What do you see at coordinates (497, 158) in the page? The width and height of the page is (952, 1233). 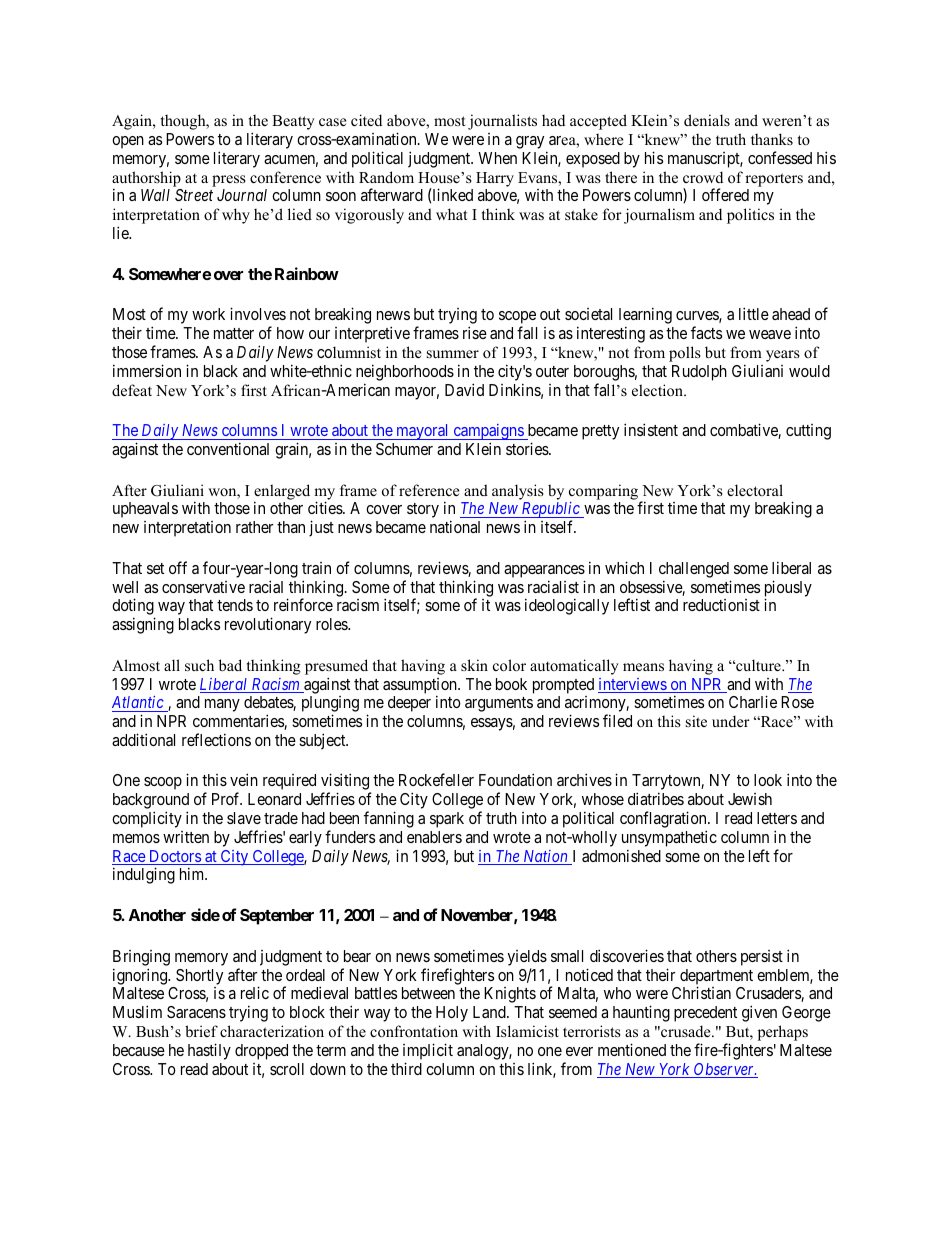 I see `When` at bounding box center [497, 158].
